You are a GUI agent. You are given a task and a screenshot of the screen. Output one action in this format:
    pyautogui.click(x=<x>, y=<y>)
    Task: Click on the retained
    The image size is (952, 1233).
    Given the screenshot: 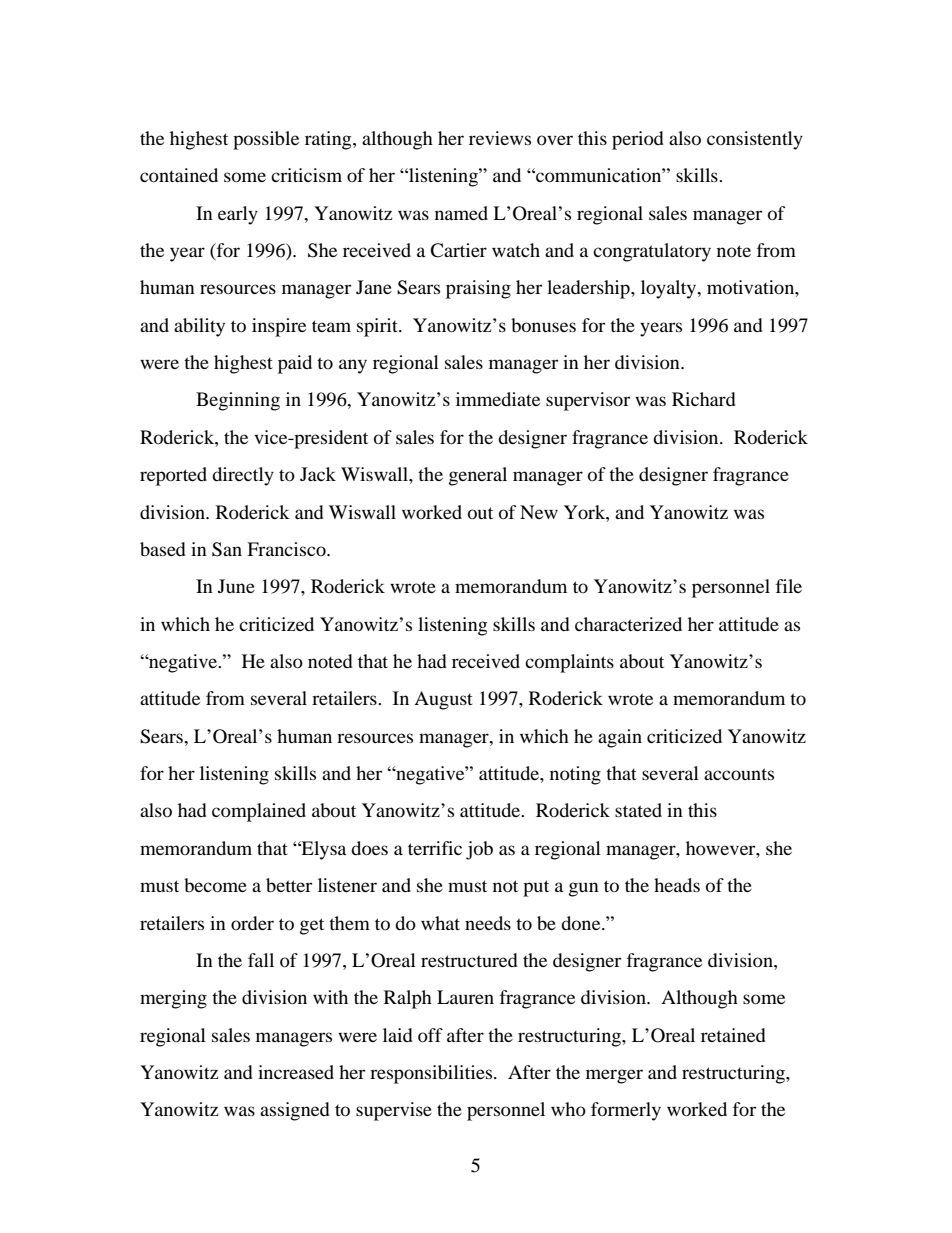 What is the action you would take?
    pyautogui.click(x=733, y=1035)
